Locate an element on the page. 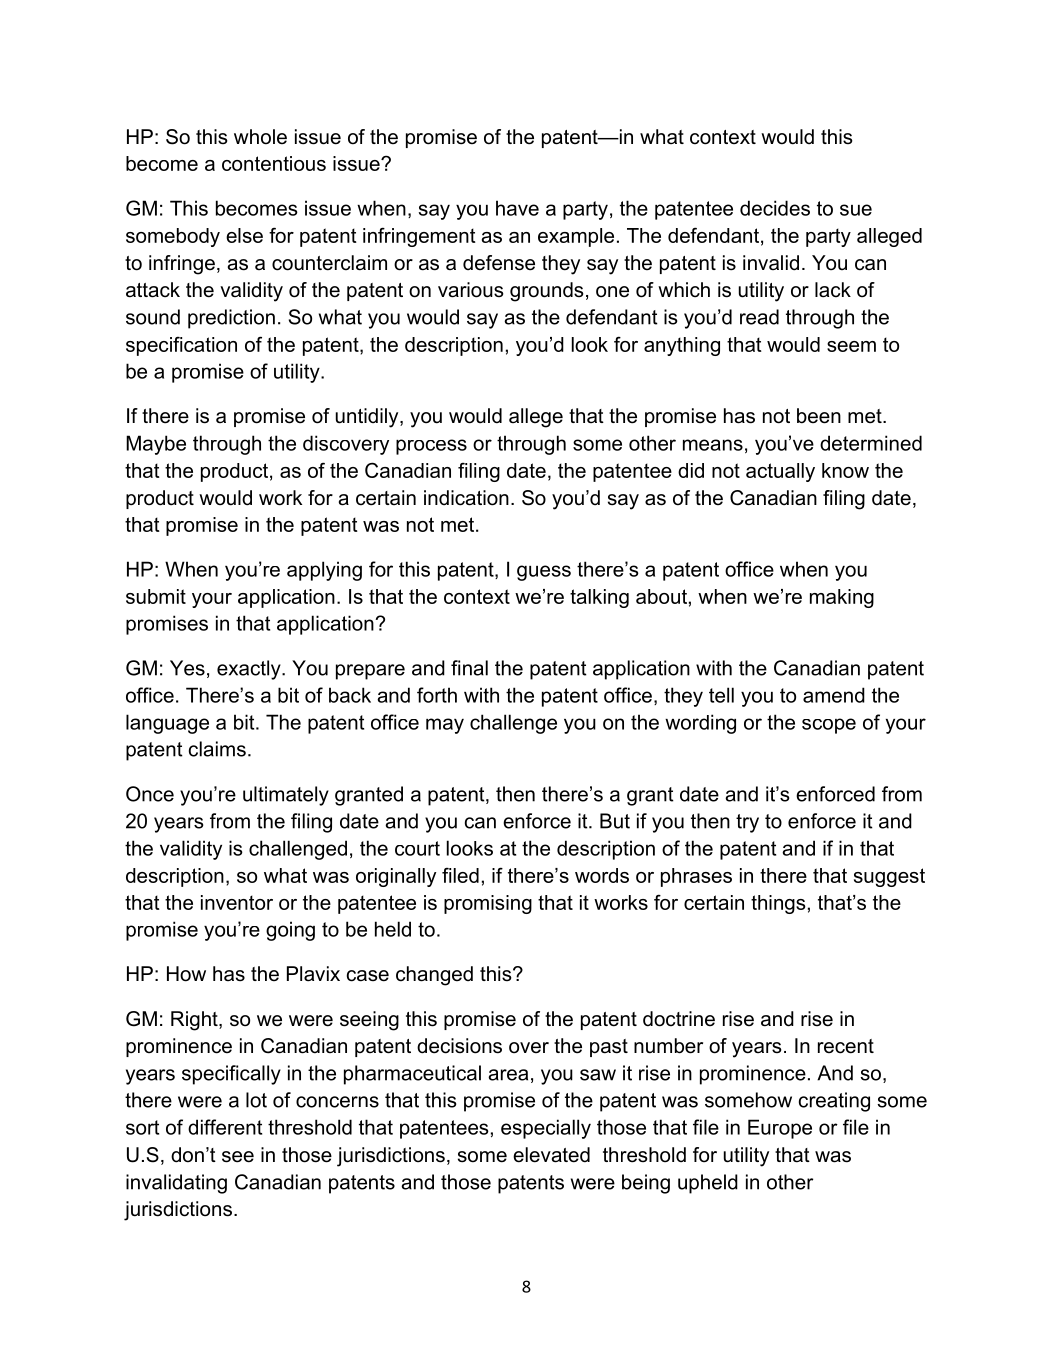 The image size is (1050, 1358). contentious is located at coordinates (274, 163).
